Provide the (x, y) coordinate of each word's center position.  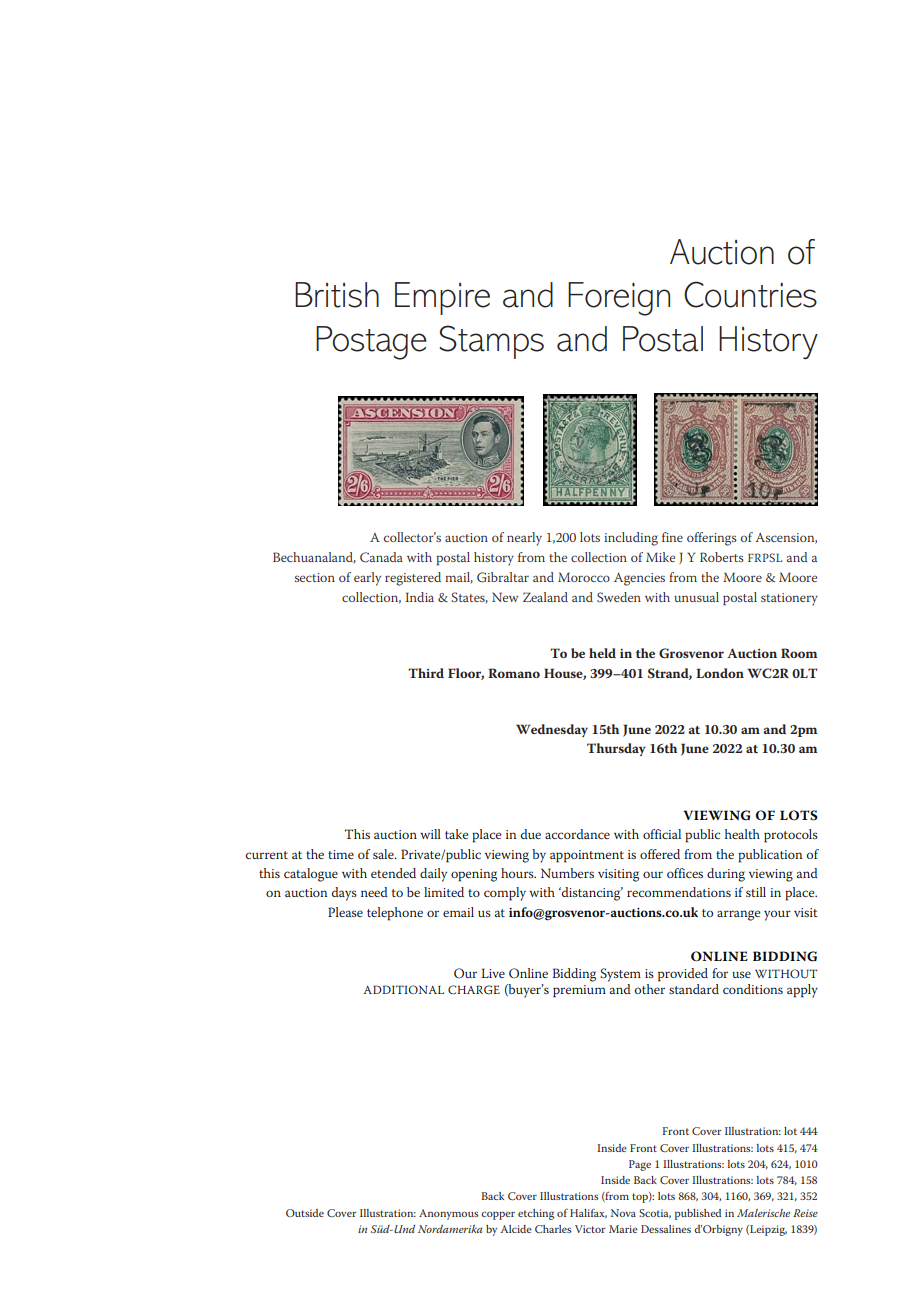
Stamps (491, 342)
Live (493, 973)
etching (536, 1214)
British (337, 295)
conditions (753, 989)
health (742, 834)
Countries (750, 294)
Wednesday (552, 730)
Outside (305, 1213)
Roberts (722, 557)
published (698, 1214)
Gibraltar (503, 577)
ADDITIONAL (403, 989)
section (315, 577)
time (341, 854)
